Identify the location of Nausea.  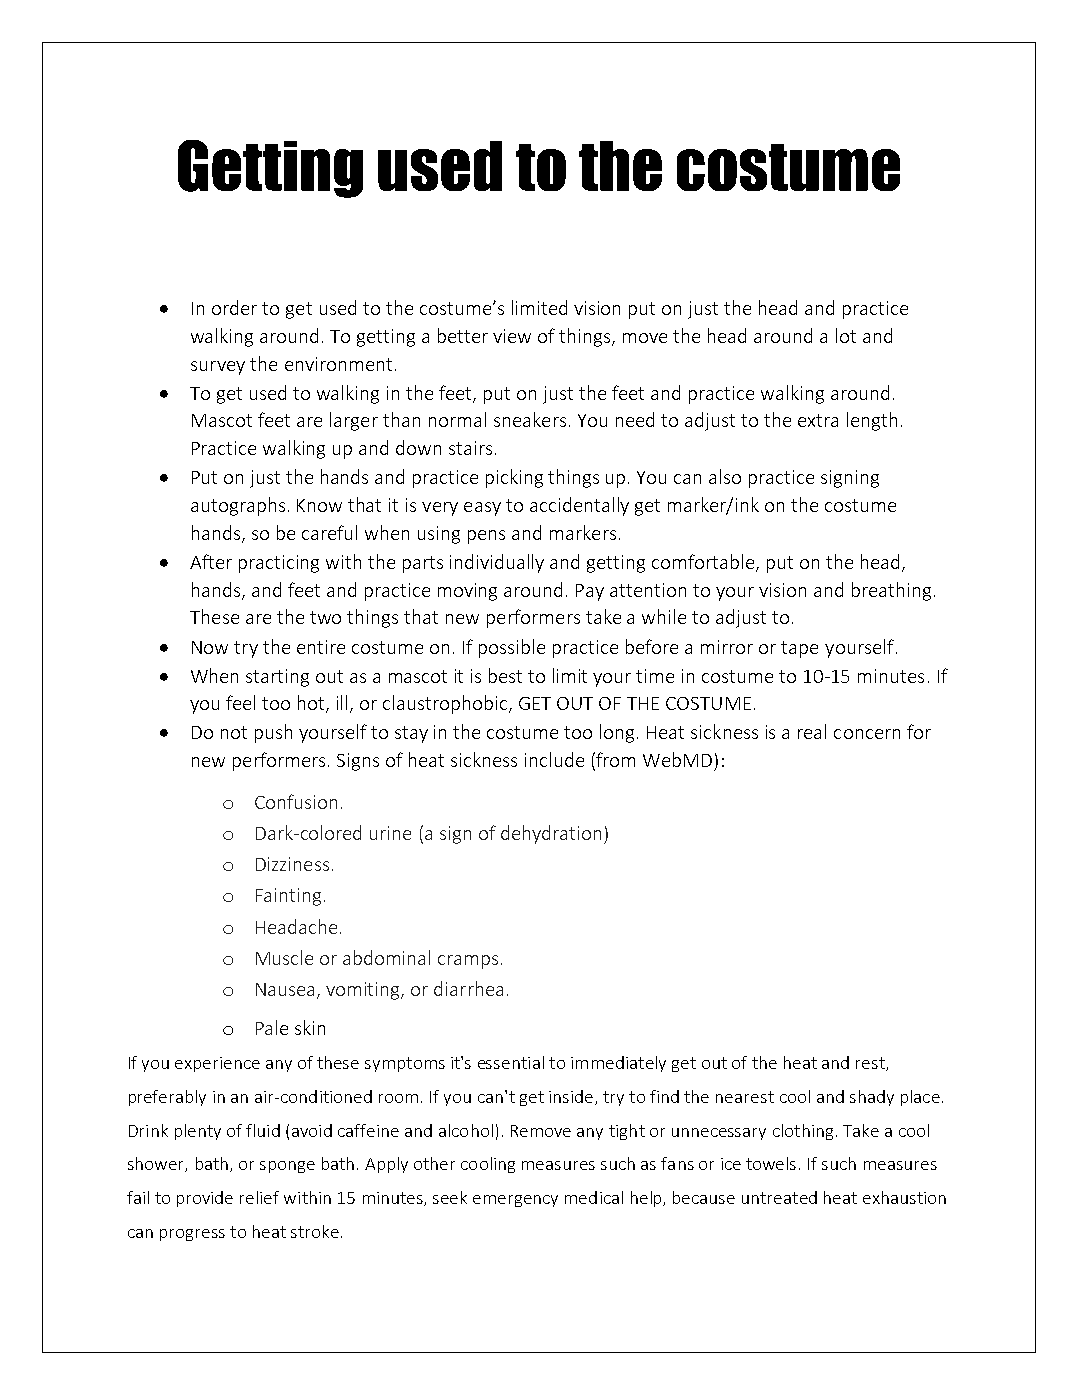
(285, 989).
